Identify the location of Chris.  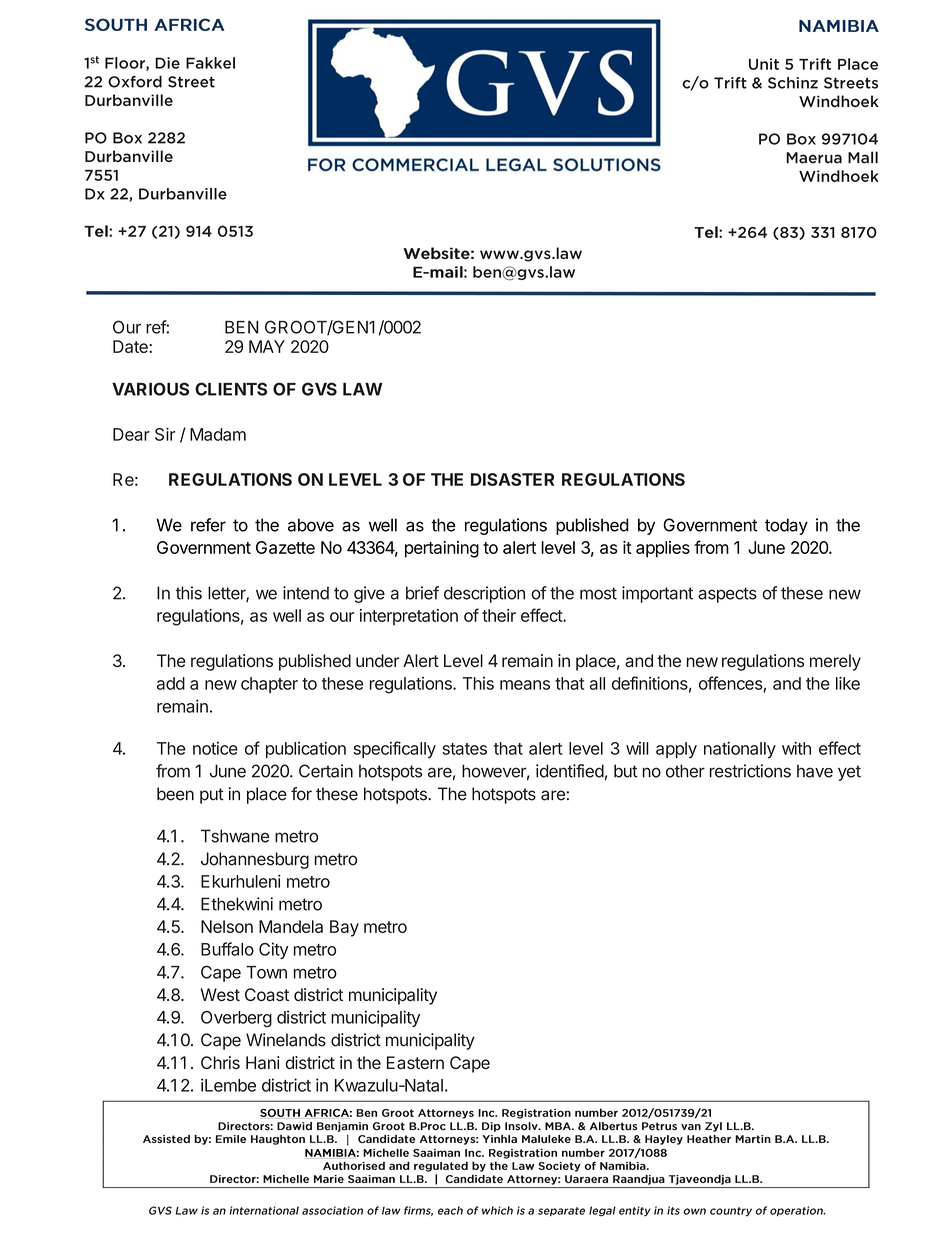
(220, 1062).
